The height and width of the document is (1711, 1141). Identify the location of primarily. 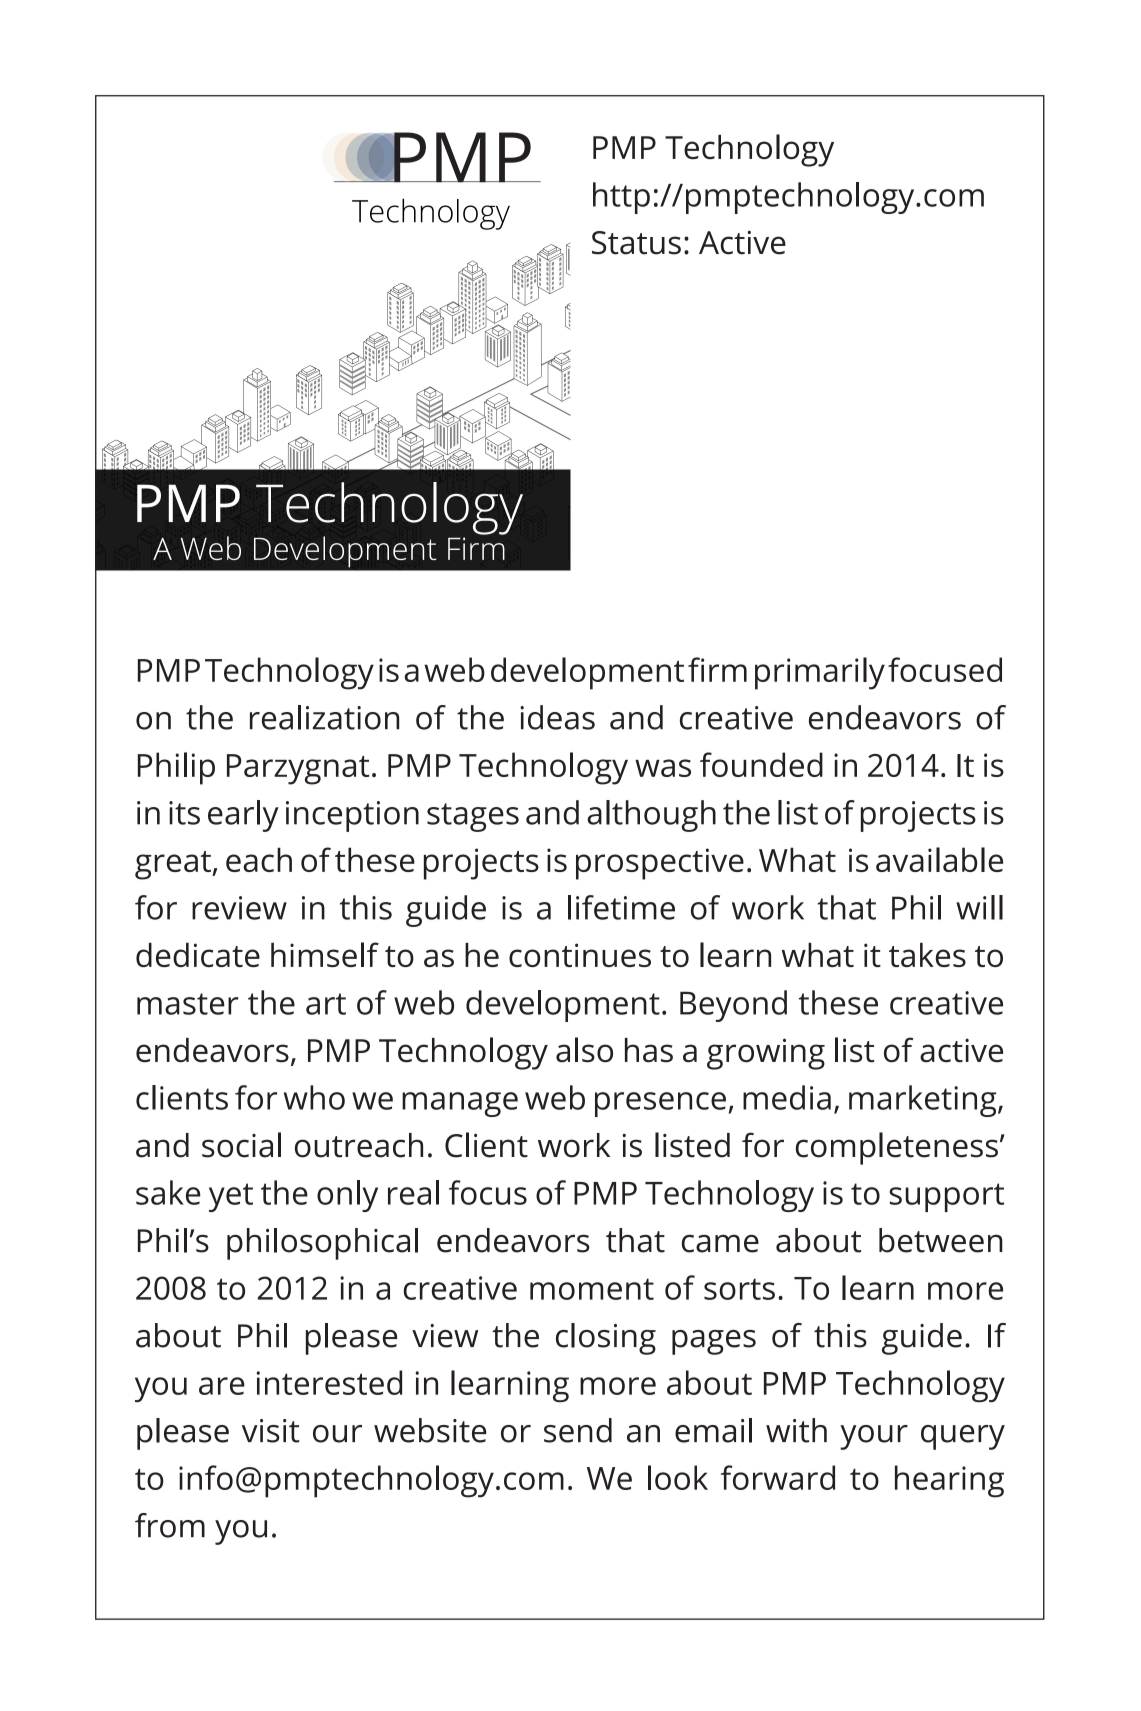
(820, 673).
